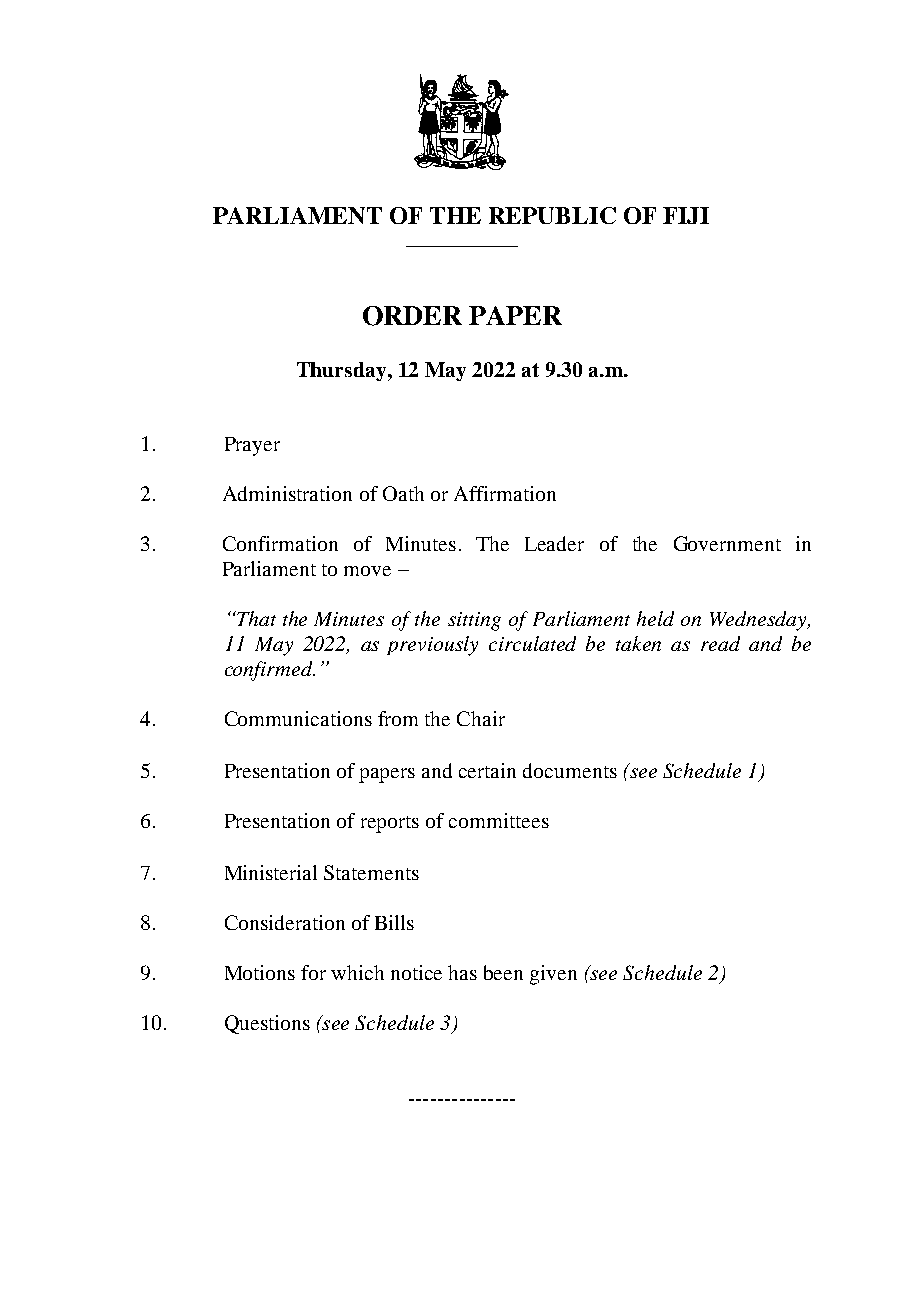 The height and width of the screenshot is (1308, 924). Describe the element at coordinates (270, 671) in the screenshot. I see `confirmed` at that location.
